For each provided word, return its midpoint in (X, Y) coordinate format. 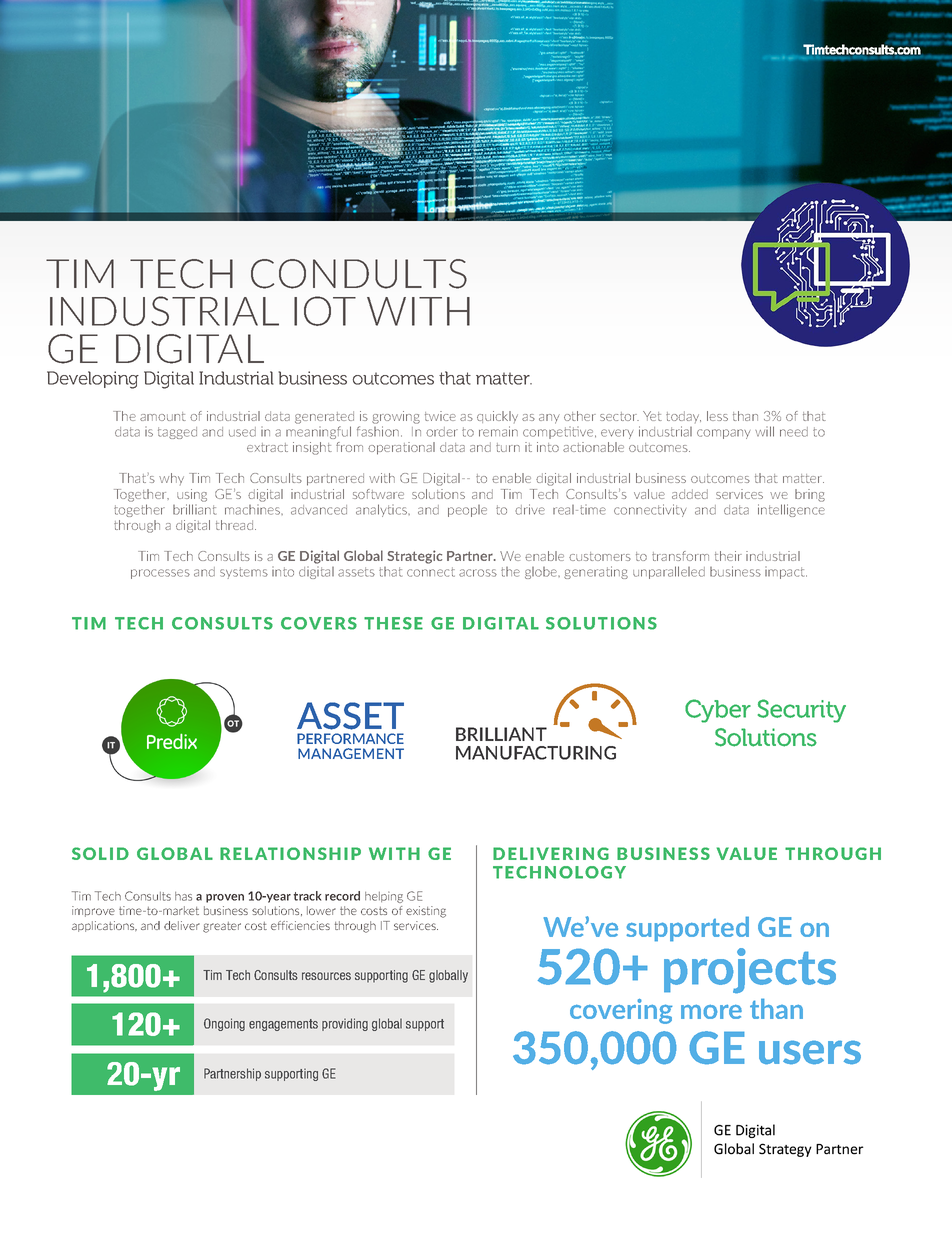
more (711, 1012)
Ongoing (224, 1024)
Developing (93, 380)
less (717, 416)
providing (345, 1024)
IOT (325, 311)
